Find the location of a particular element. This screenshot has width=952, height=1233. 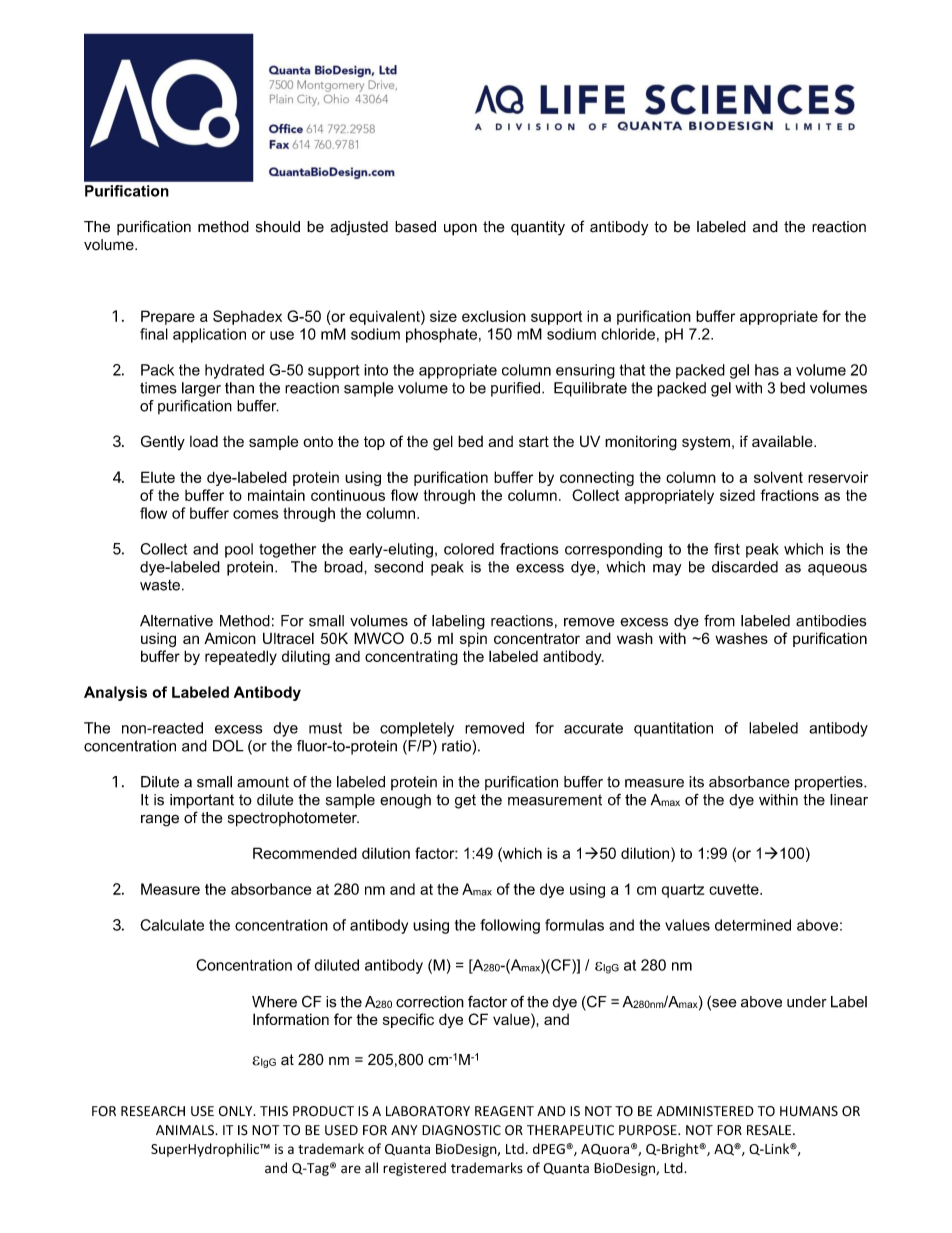

colored is located at coordinates (469, 549).
